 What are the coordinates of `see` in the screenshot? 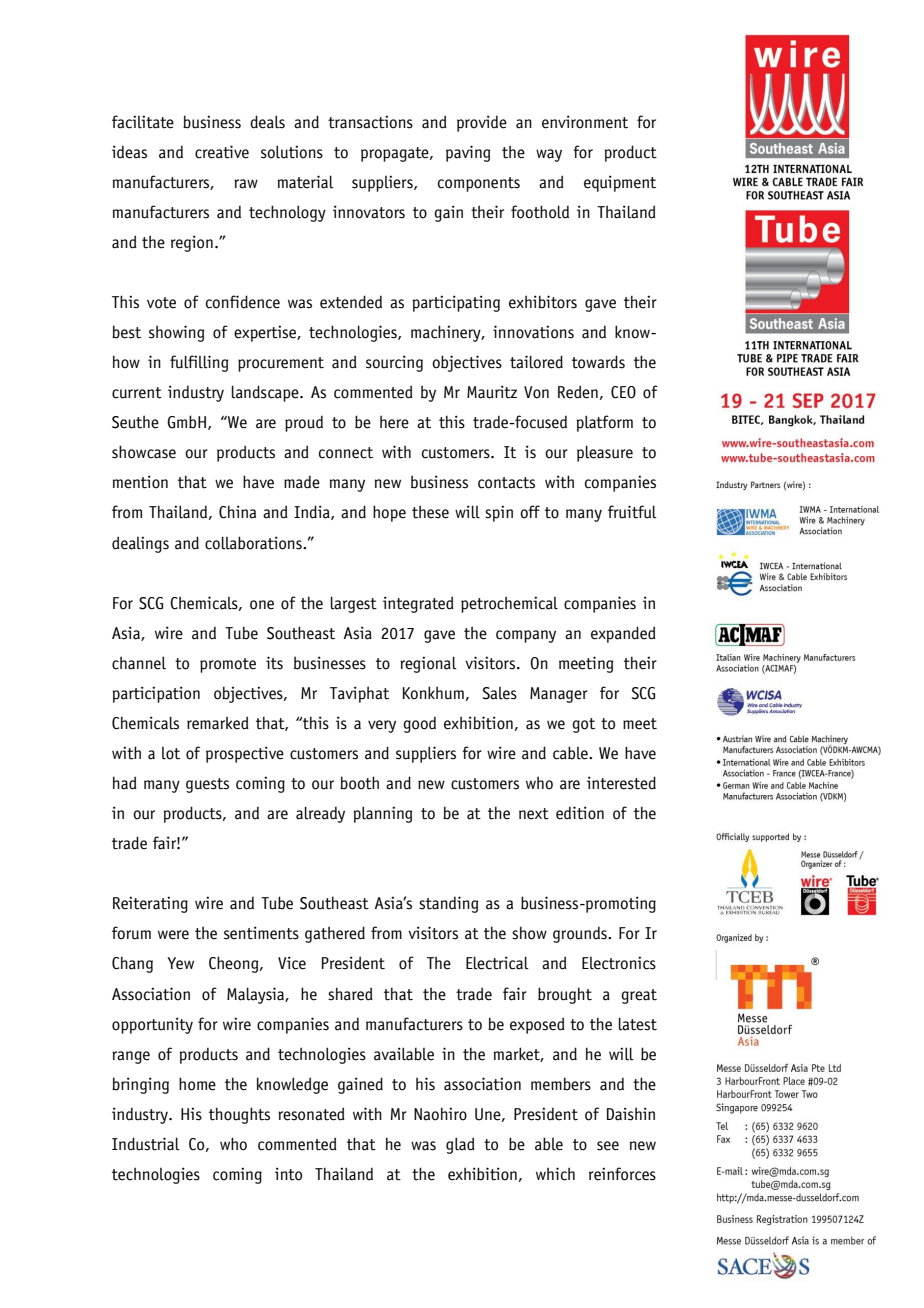 It's located at (608, 1146).
